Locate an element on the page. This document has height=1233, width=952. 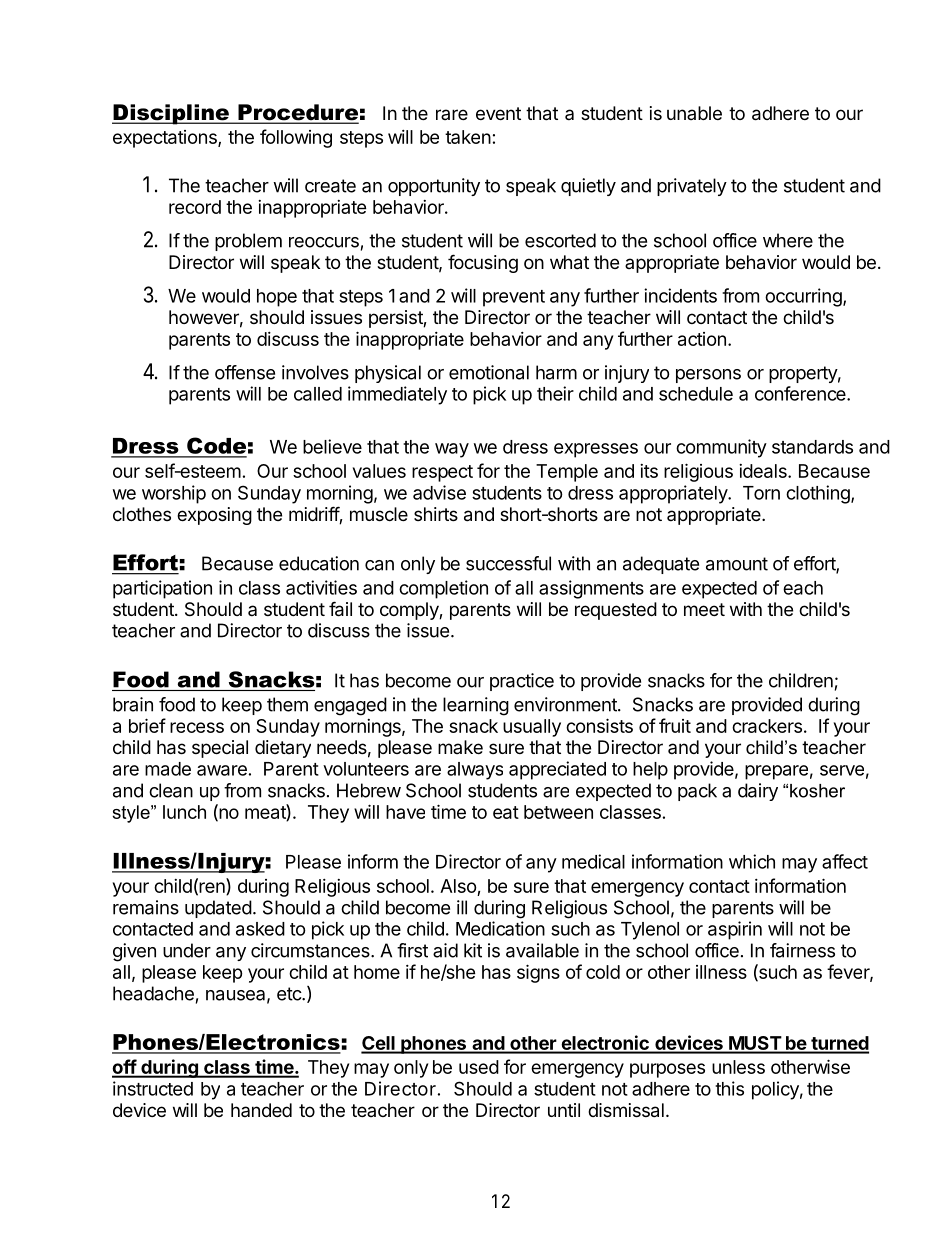
participation is located at coordinates (162, 589).
